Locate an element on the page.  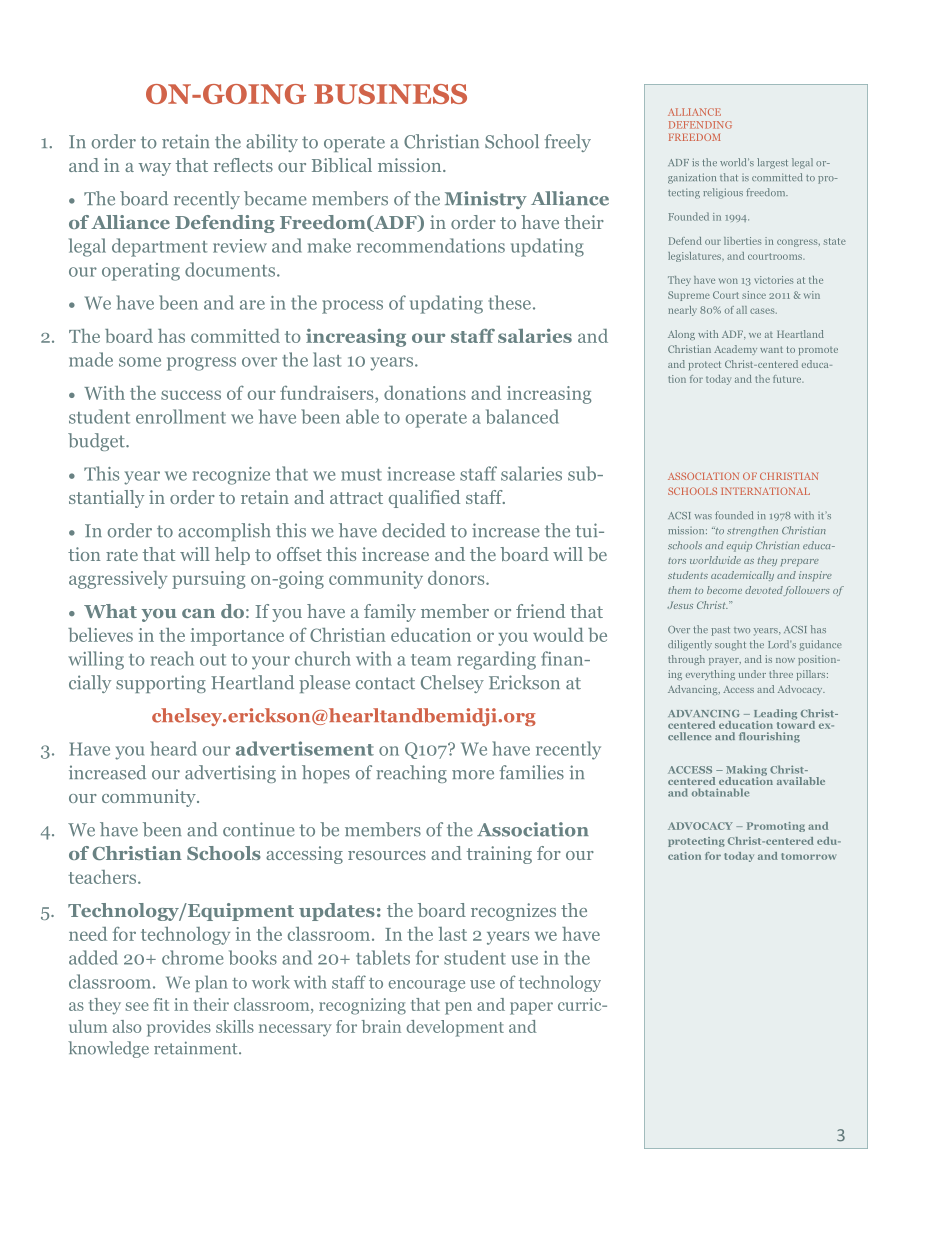
balanced is located at coordinates (522, 416).
